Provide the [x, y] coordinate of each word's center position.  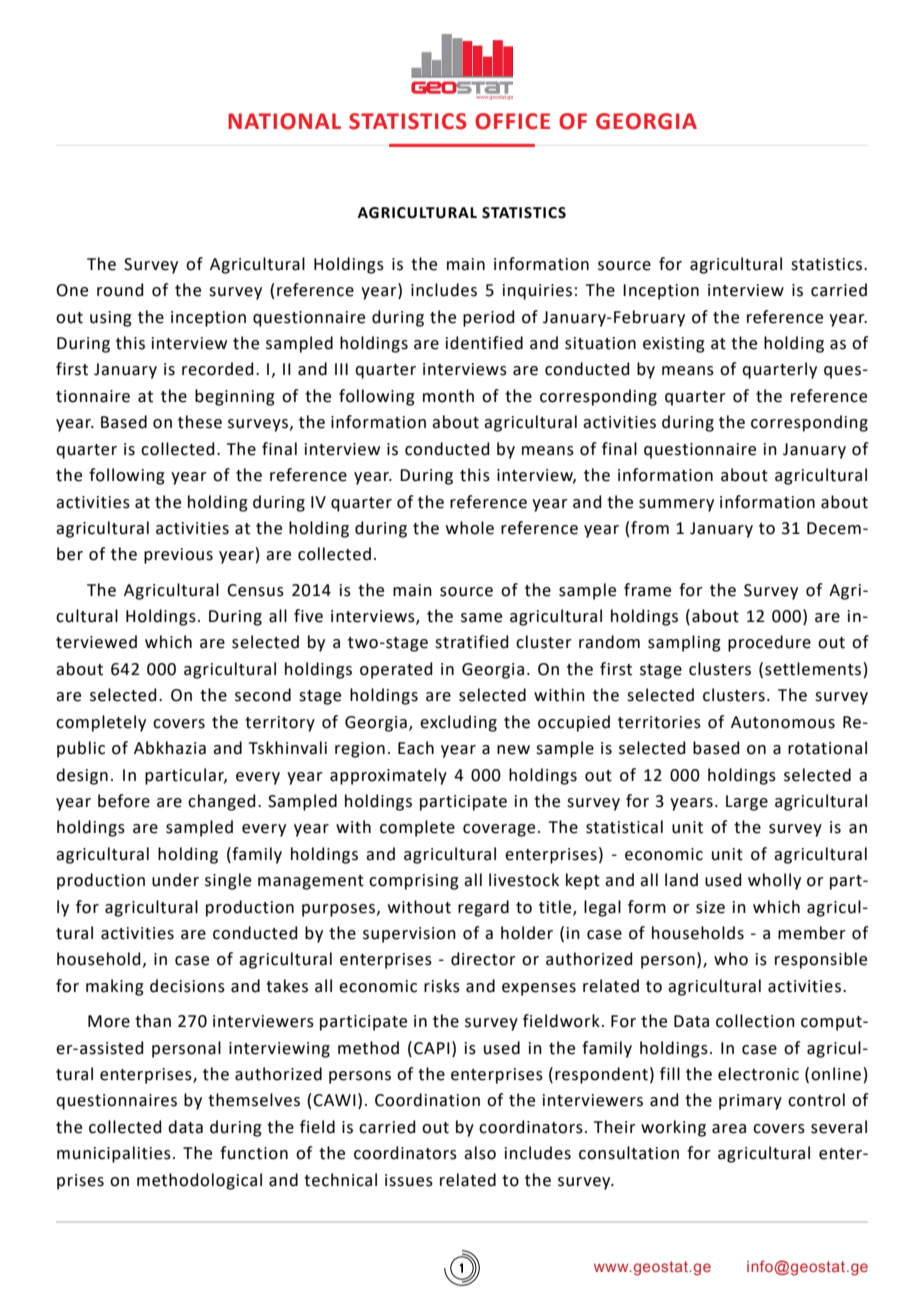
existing [674, 345]
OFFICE [512, 121]
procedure [769, 643]
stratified [472, 642]
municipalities [114, 1154]
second [263, 695]
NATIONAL [284, 121]
